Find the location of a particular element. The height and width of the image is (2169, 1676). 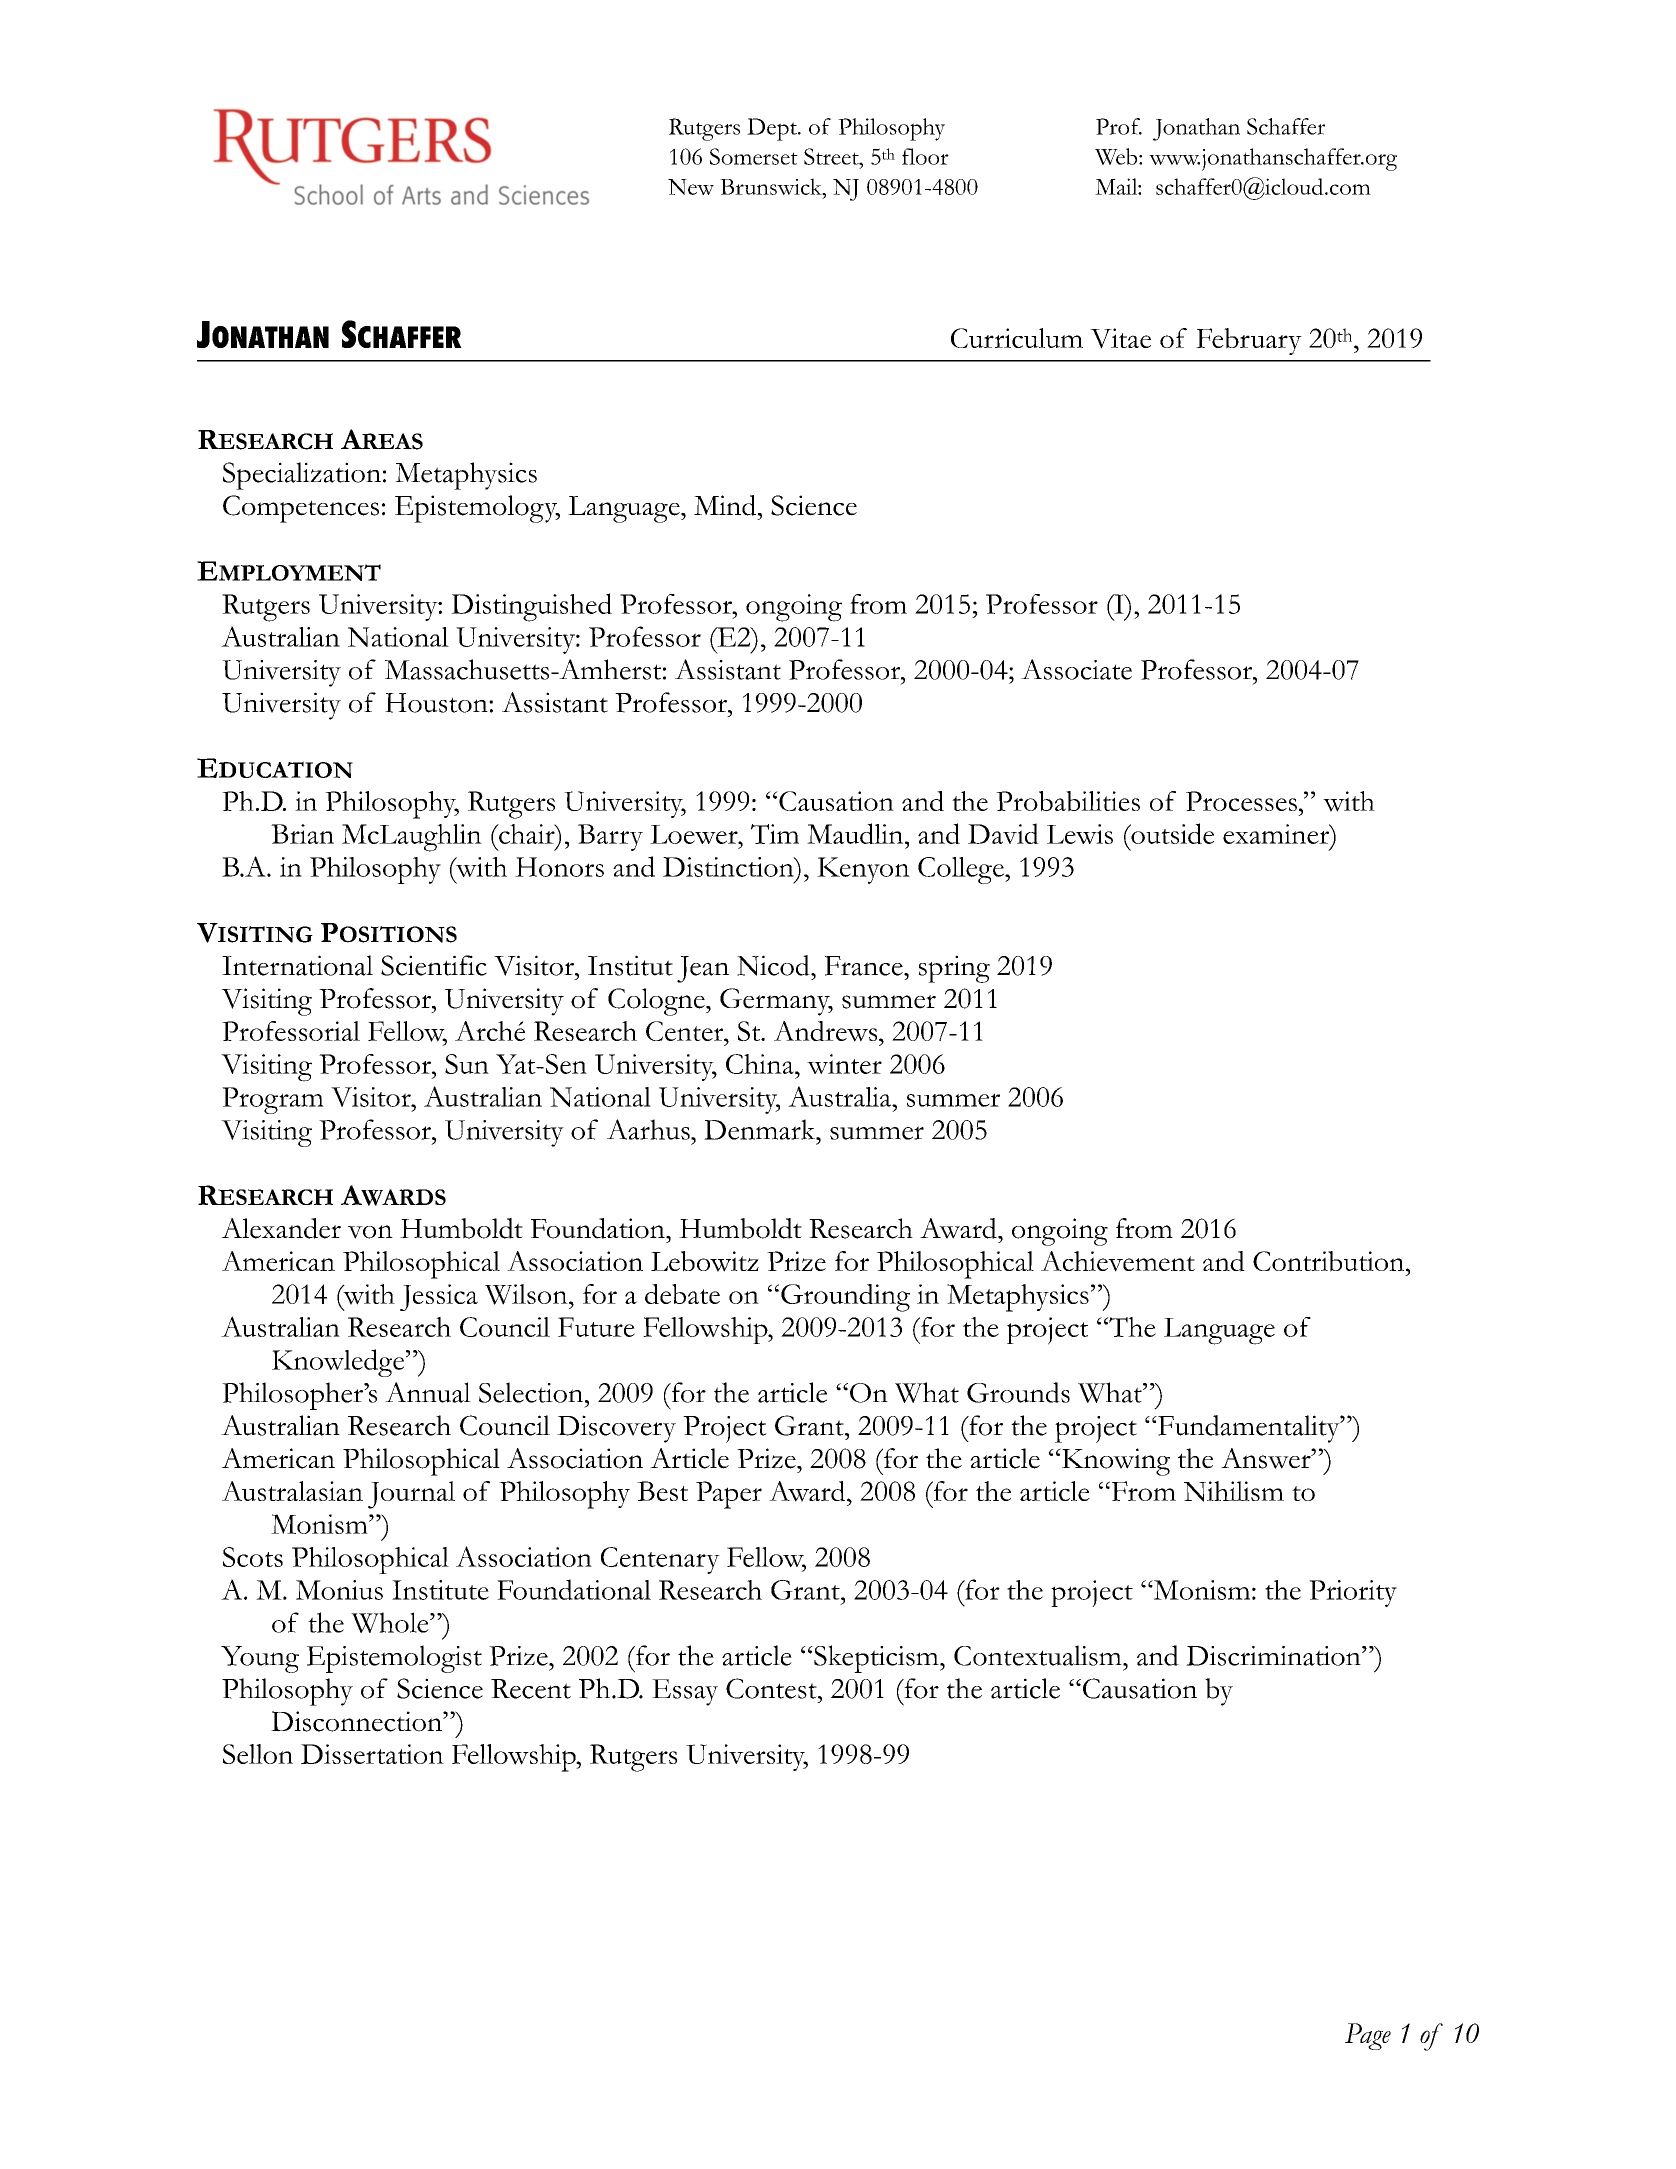

Annual is located at coordinates (428, 1392).
